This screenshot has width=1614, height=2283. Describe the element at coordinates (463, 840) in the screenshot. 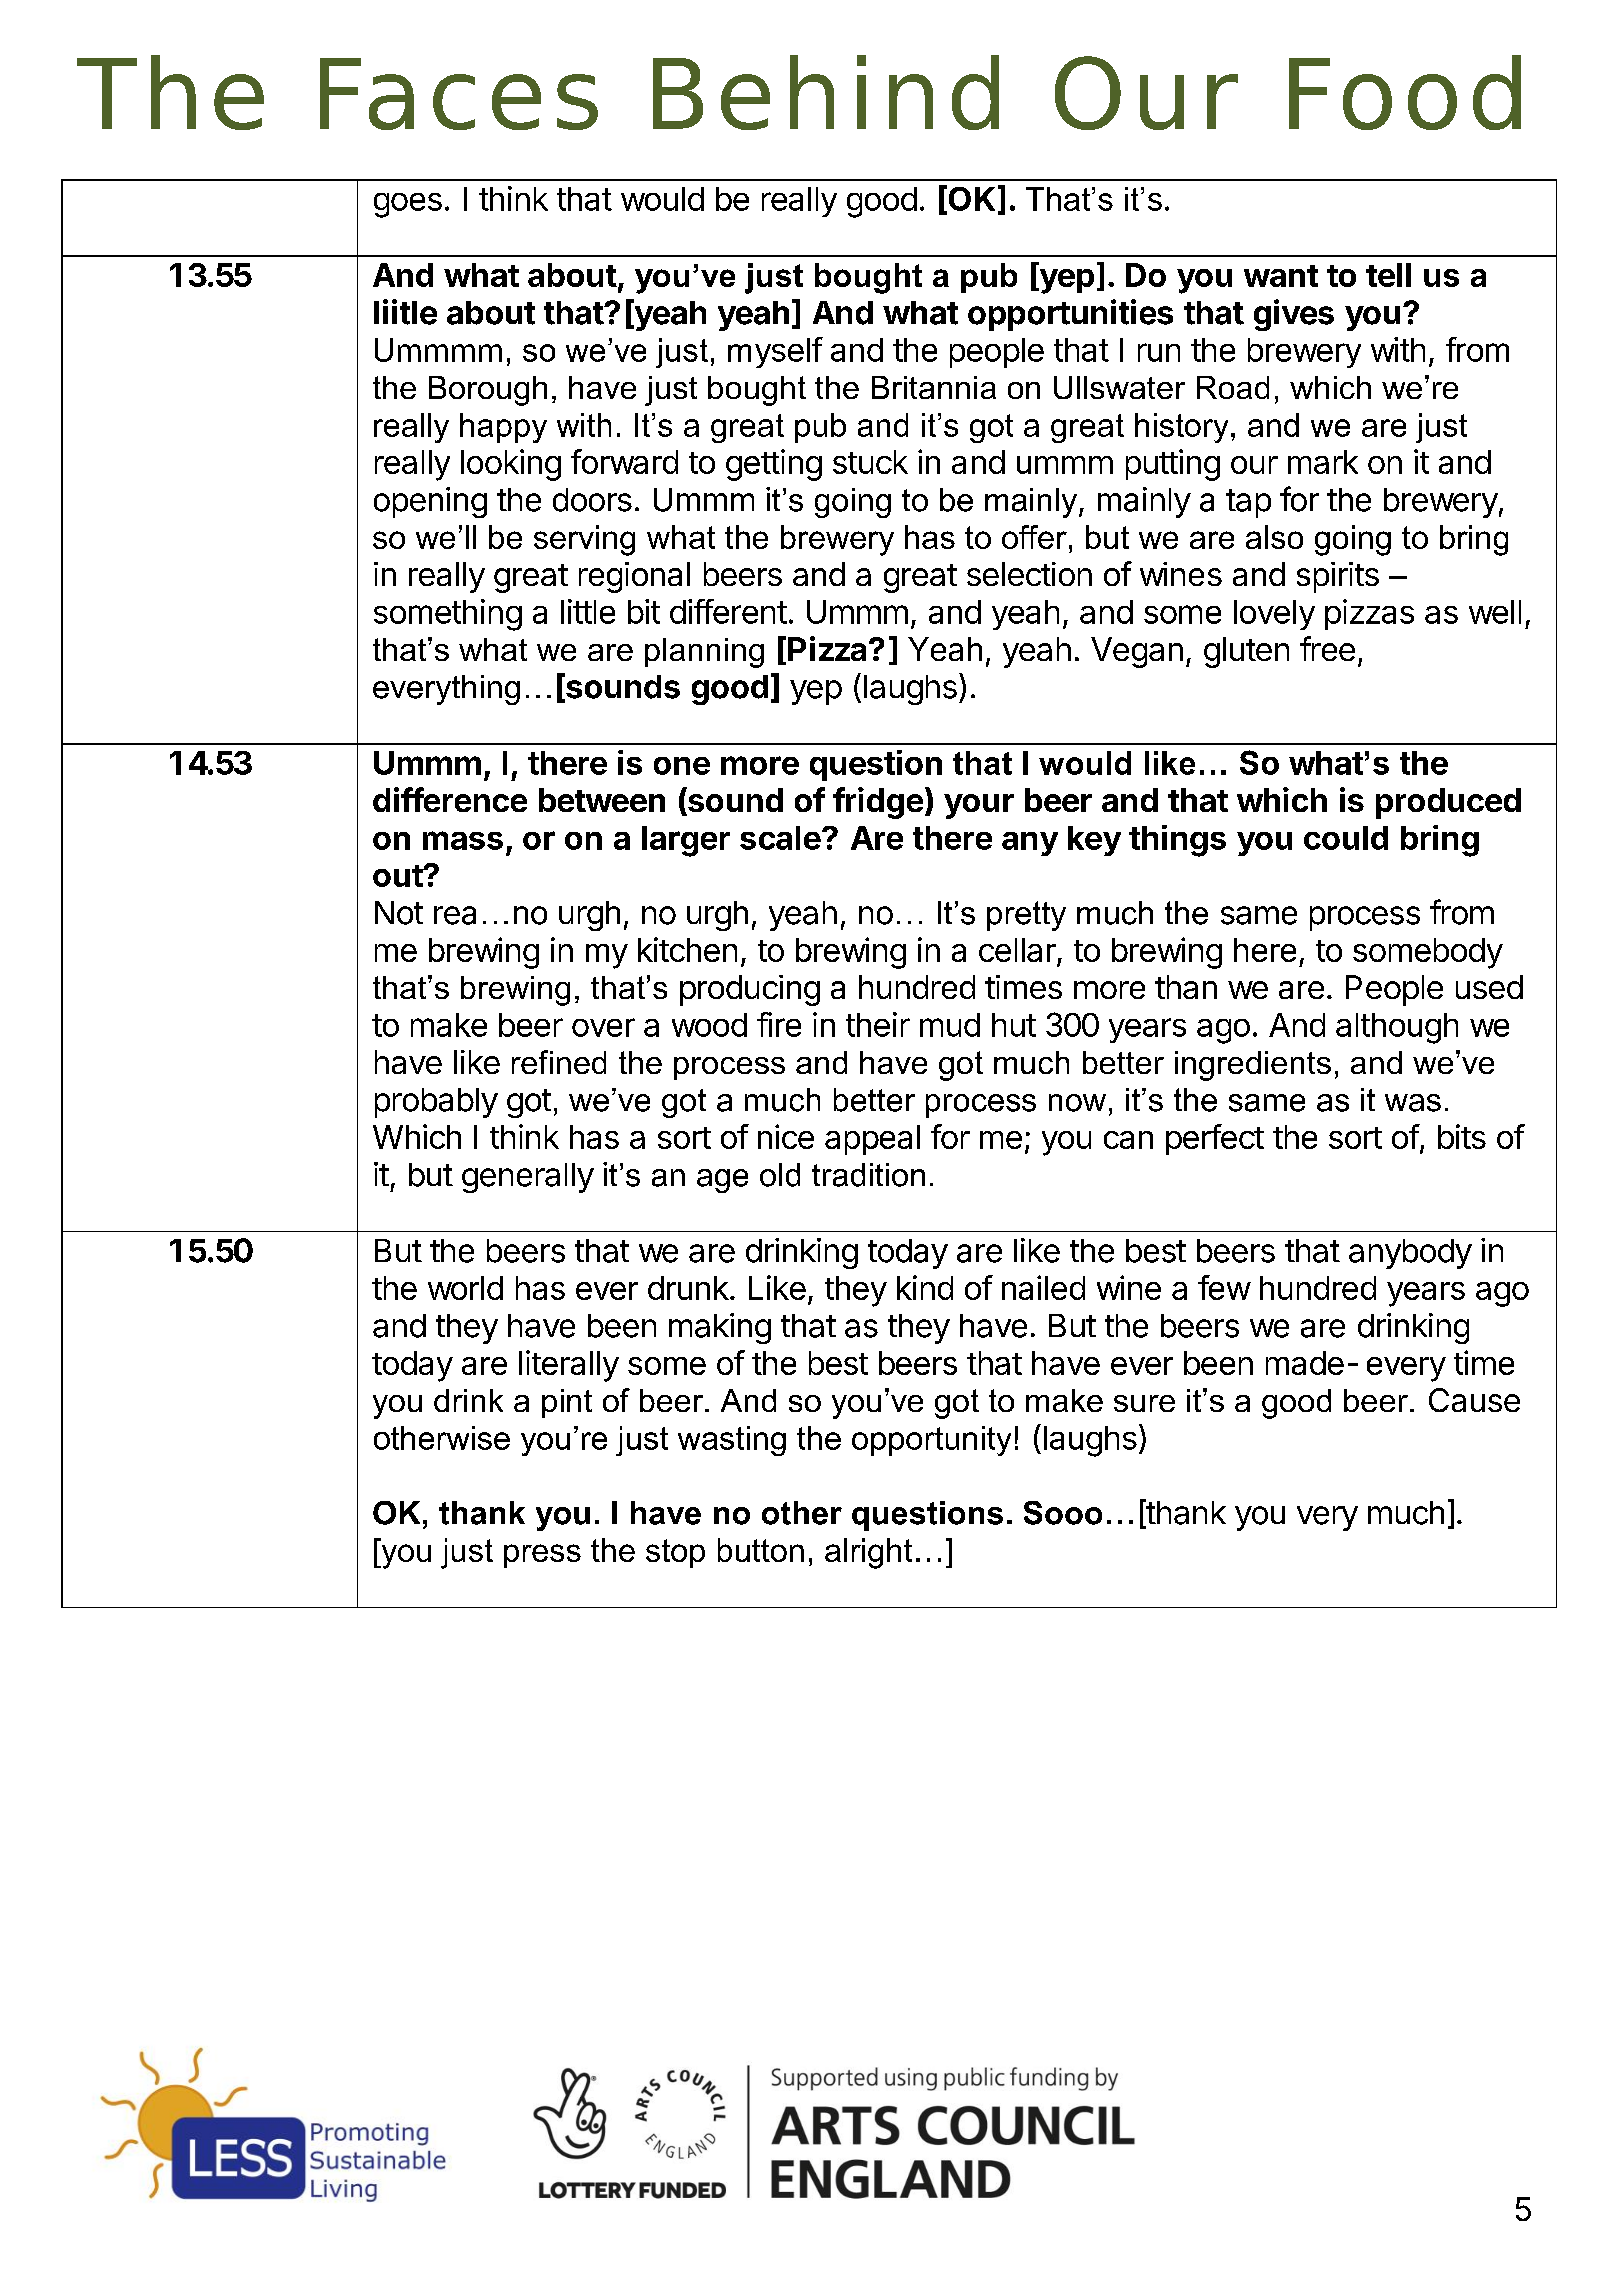

I see `mass` at that location.
